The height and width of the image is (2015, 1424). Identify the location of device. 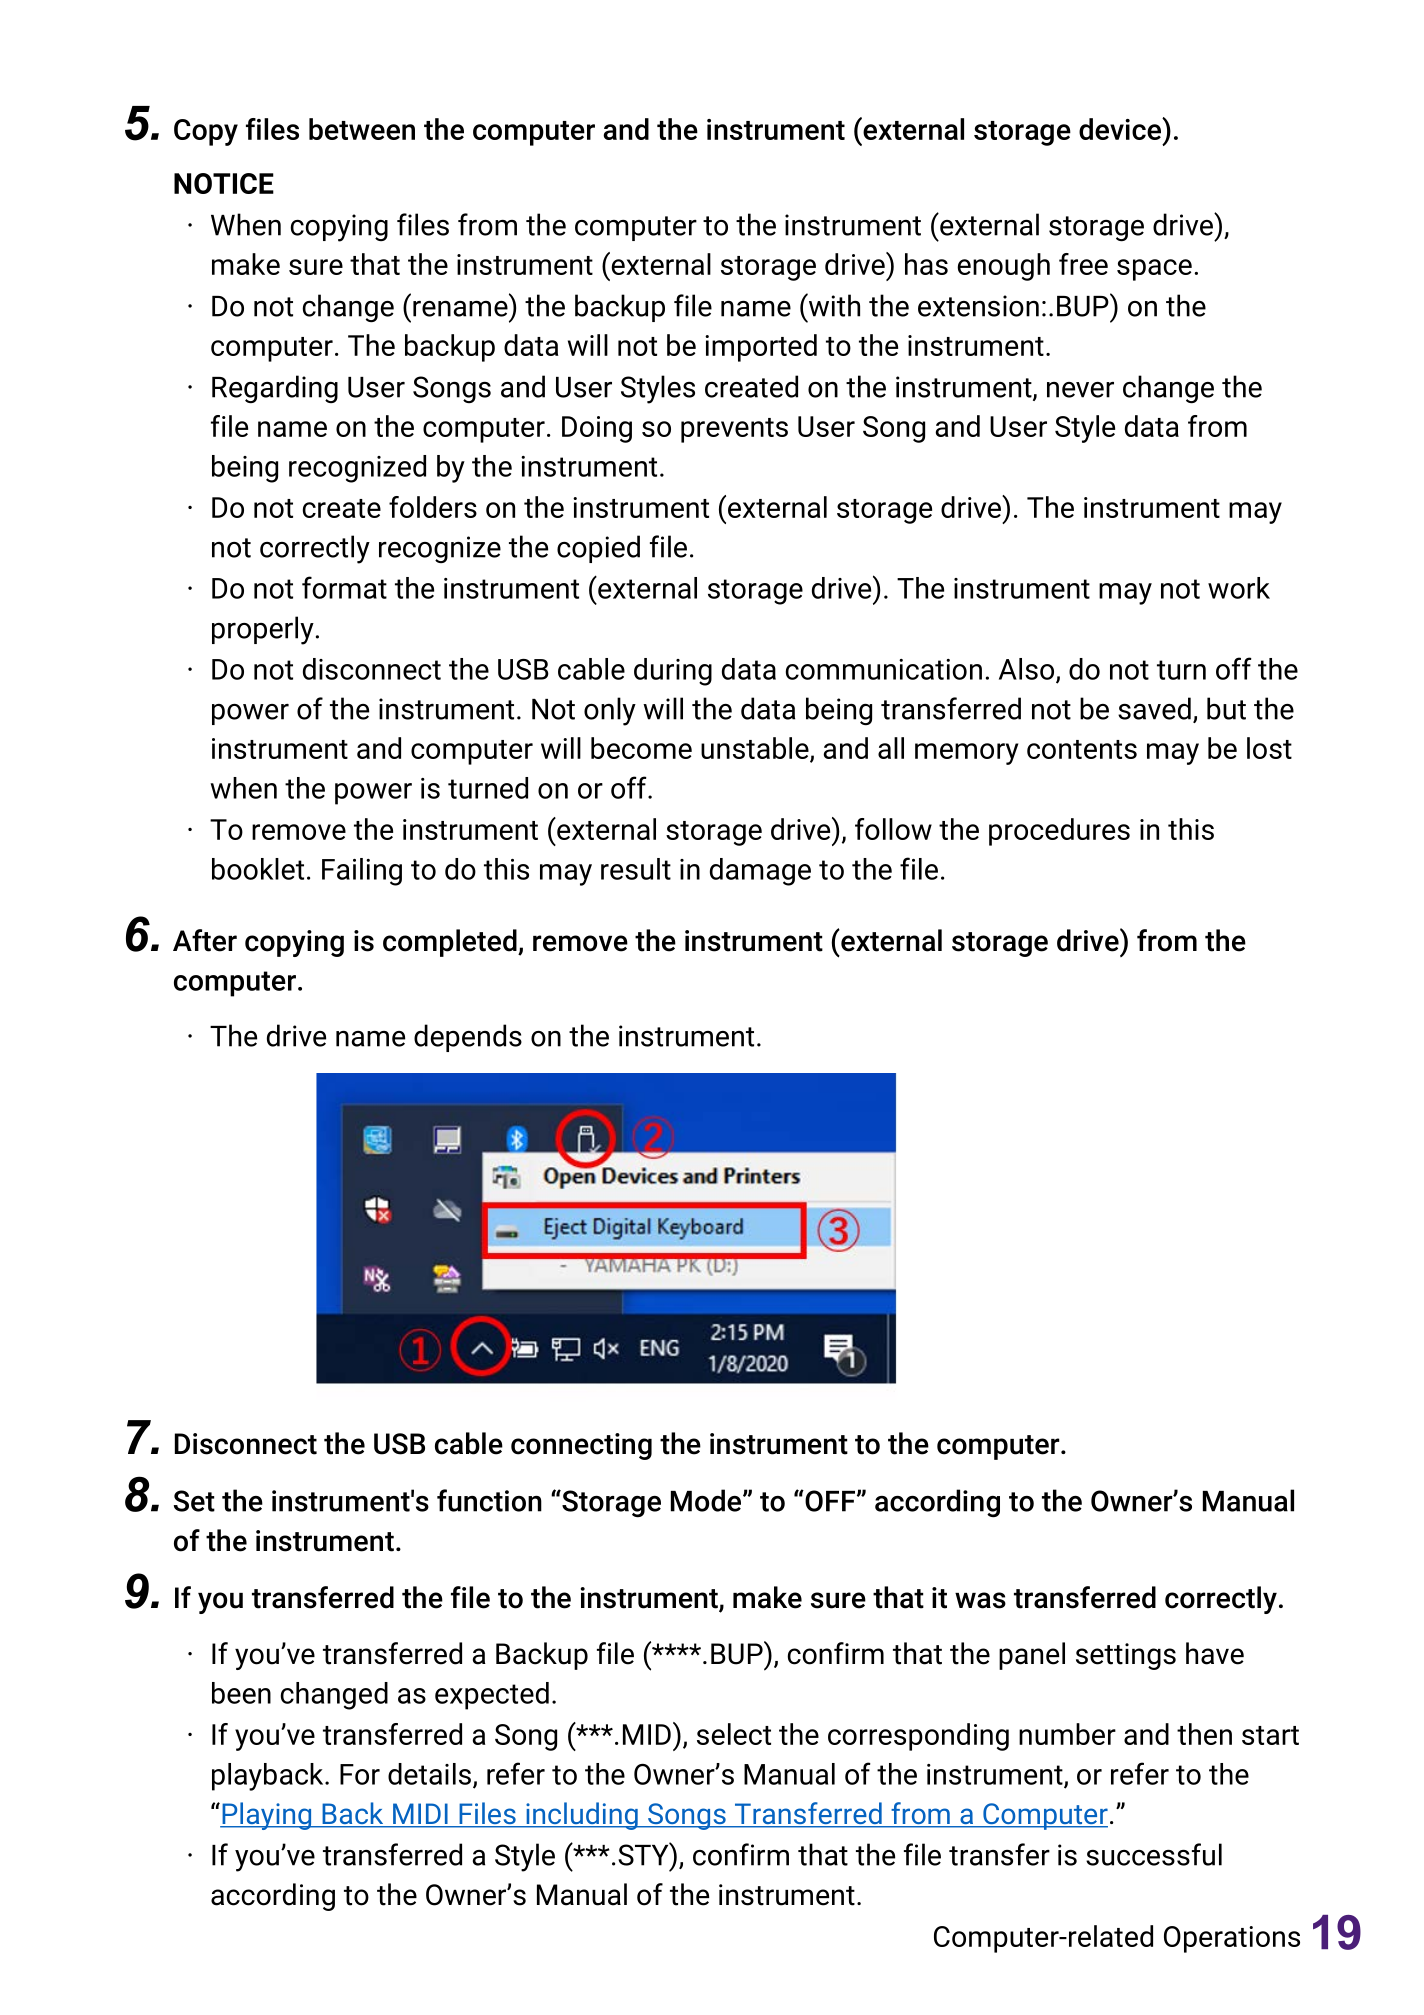
(1121, 129).
